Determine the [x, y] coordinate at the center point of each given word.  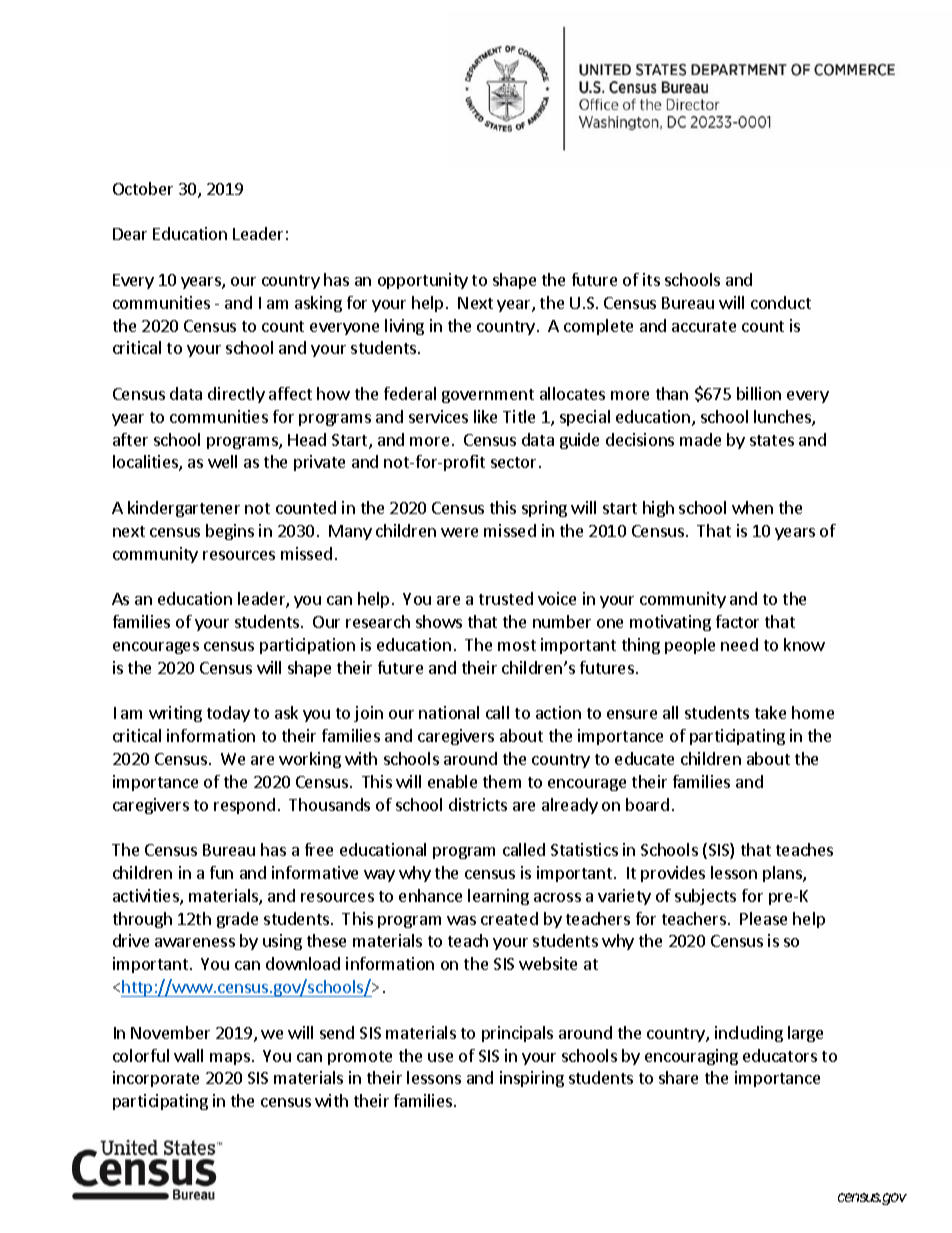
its [651, 279]
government [488, 396]
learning [498, 897]
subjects [705, 897]
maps [230, 1059]
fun [221, 872]
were [459, 532]
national [449, 712]
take [770, 712]
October [143, 188]
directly [236, 395]
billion [759, 393]
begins [230, 532]
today [228, 714]
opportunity [423, 281]
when [752, 507]
